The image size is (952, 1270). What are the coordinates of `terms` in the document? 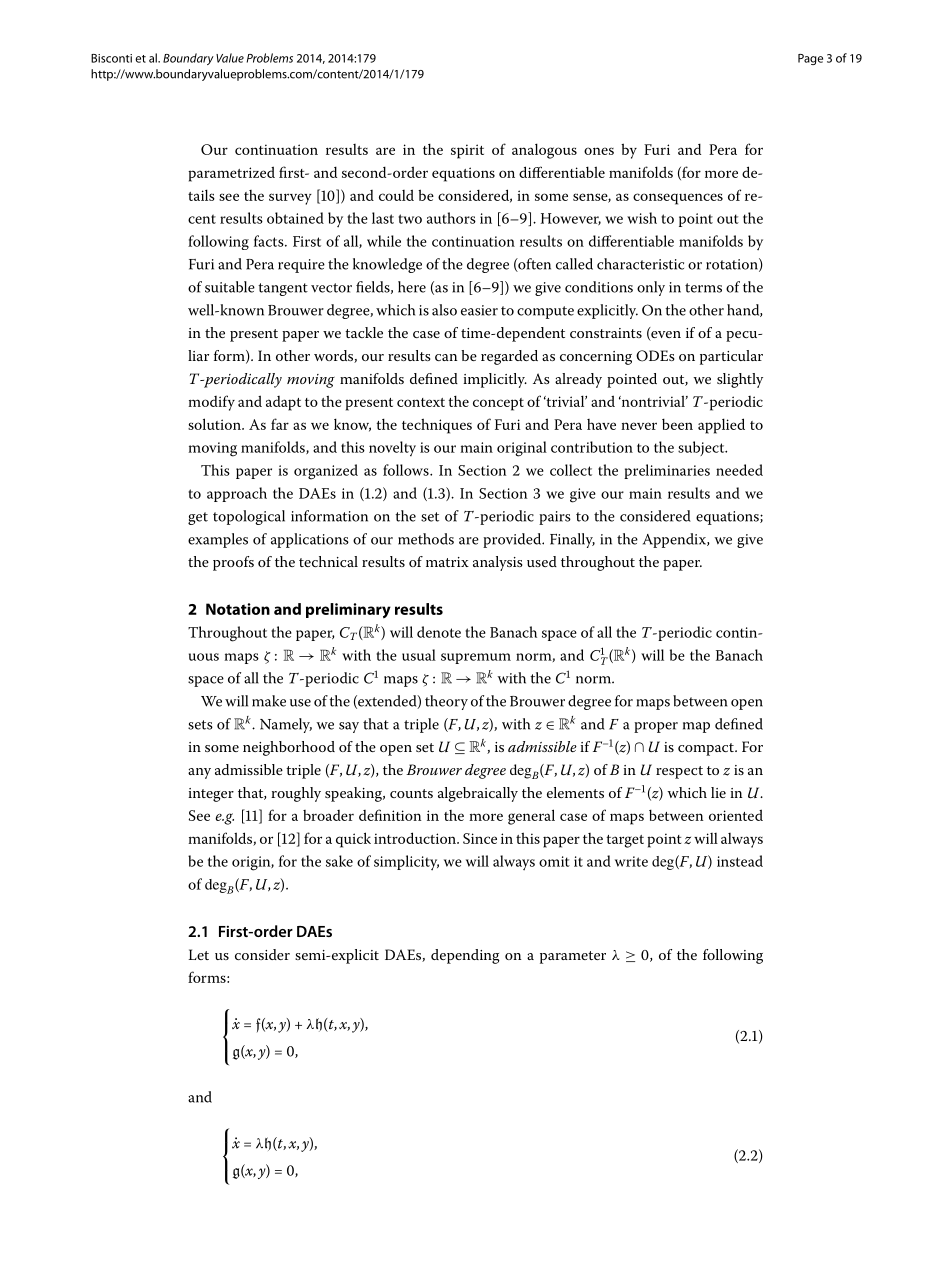 It's located at (703, 288).
